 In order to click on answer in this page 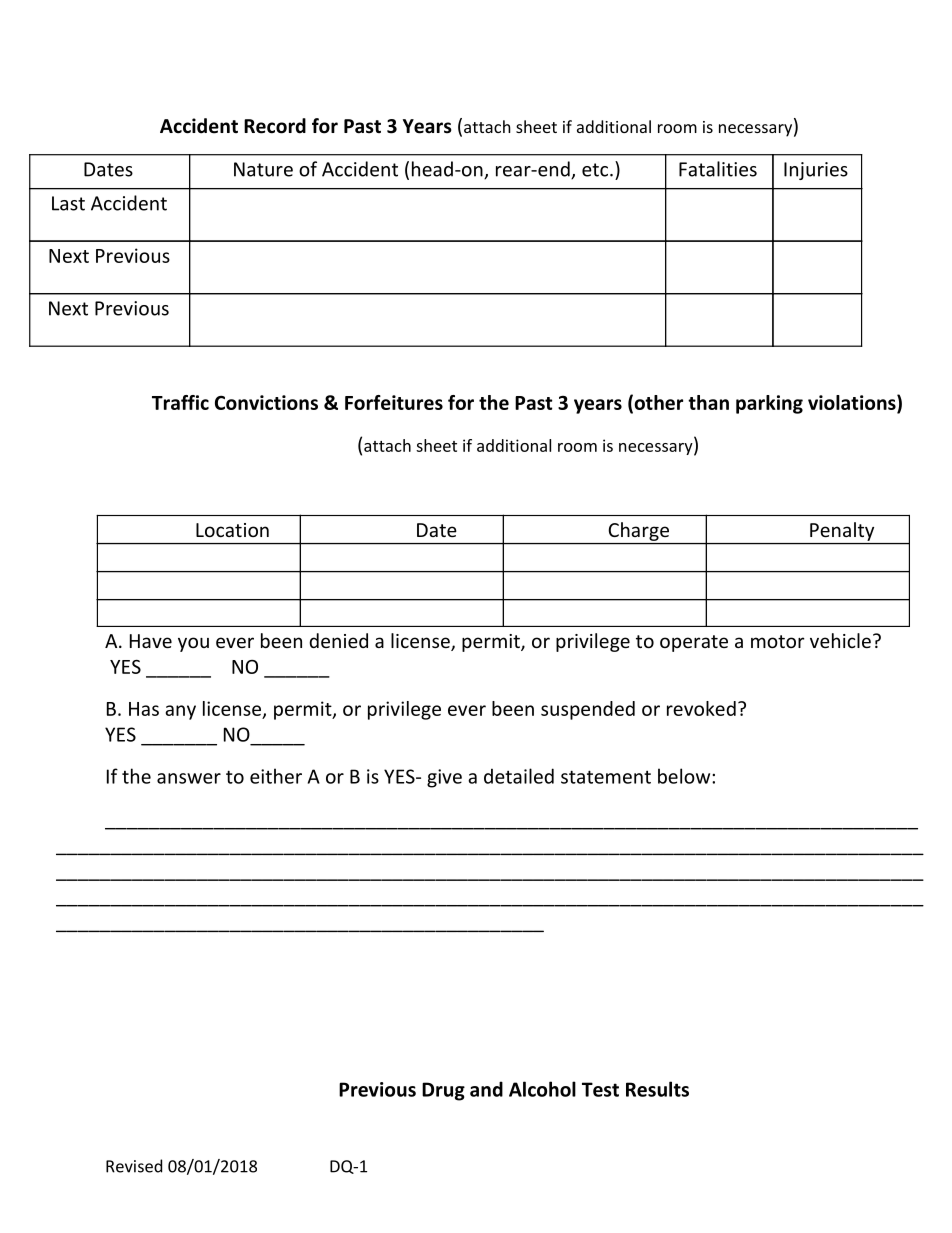, I will do `click(189, 778)`.
